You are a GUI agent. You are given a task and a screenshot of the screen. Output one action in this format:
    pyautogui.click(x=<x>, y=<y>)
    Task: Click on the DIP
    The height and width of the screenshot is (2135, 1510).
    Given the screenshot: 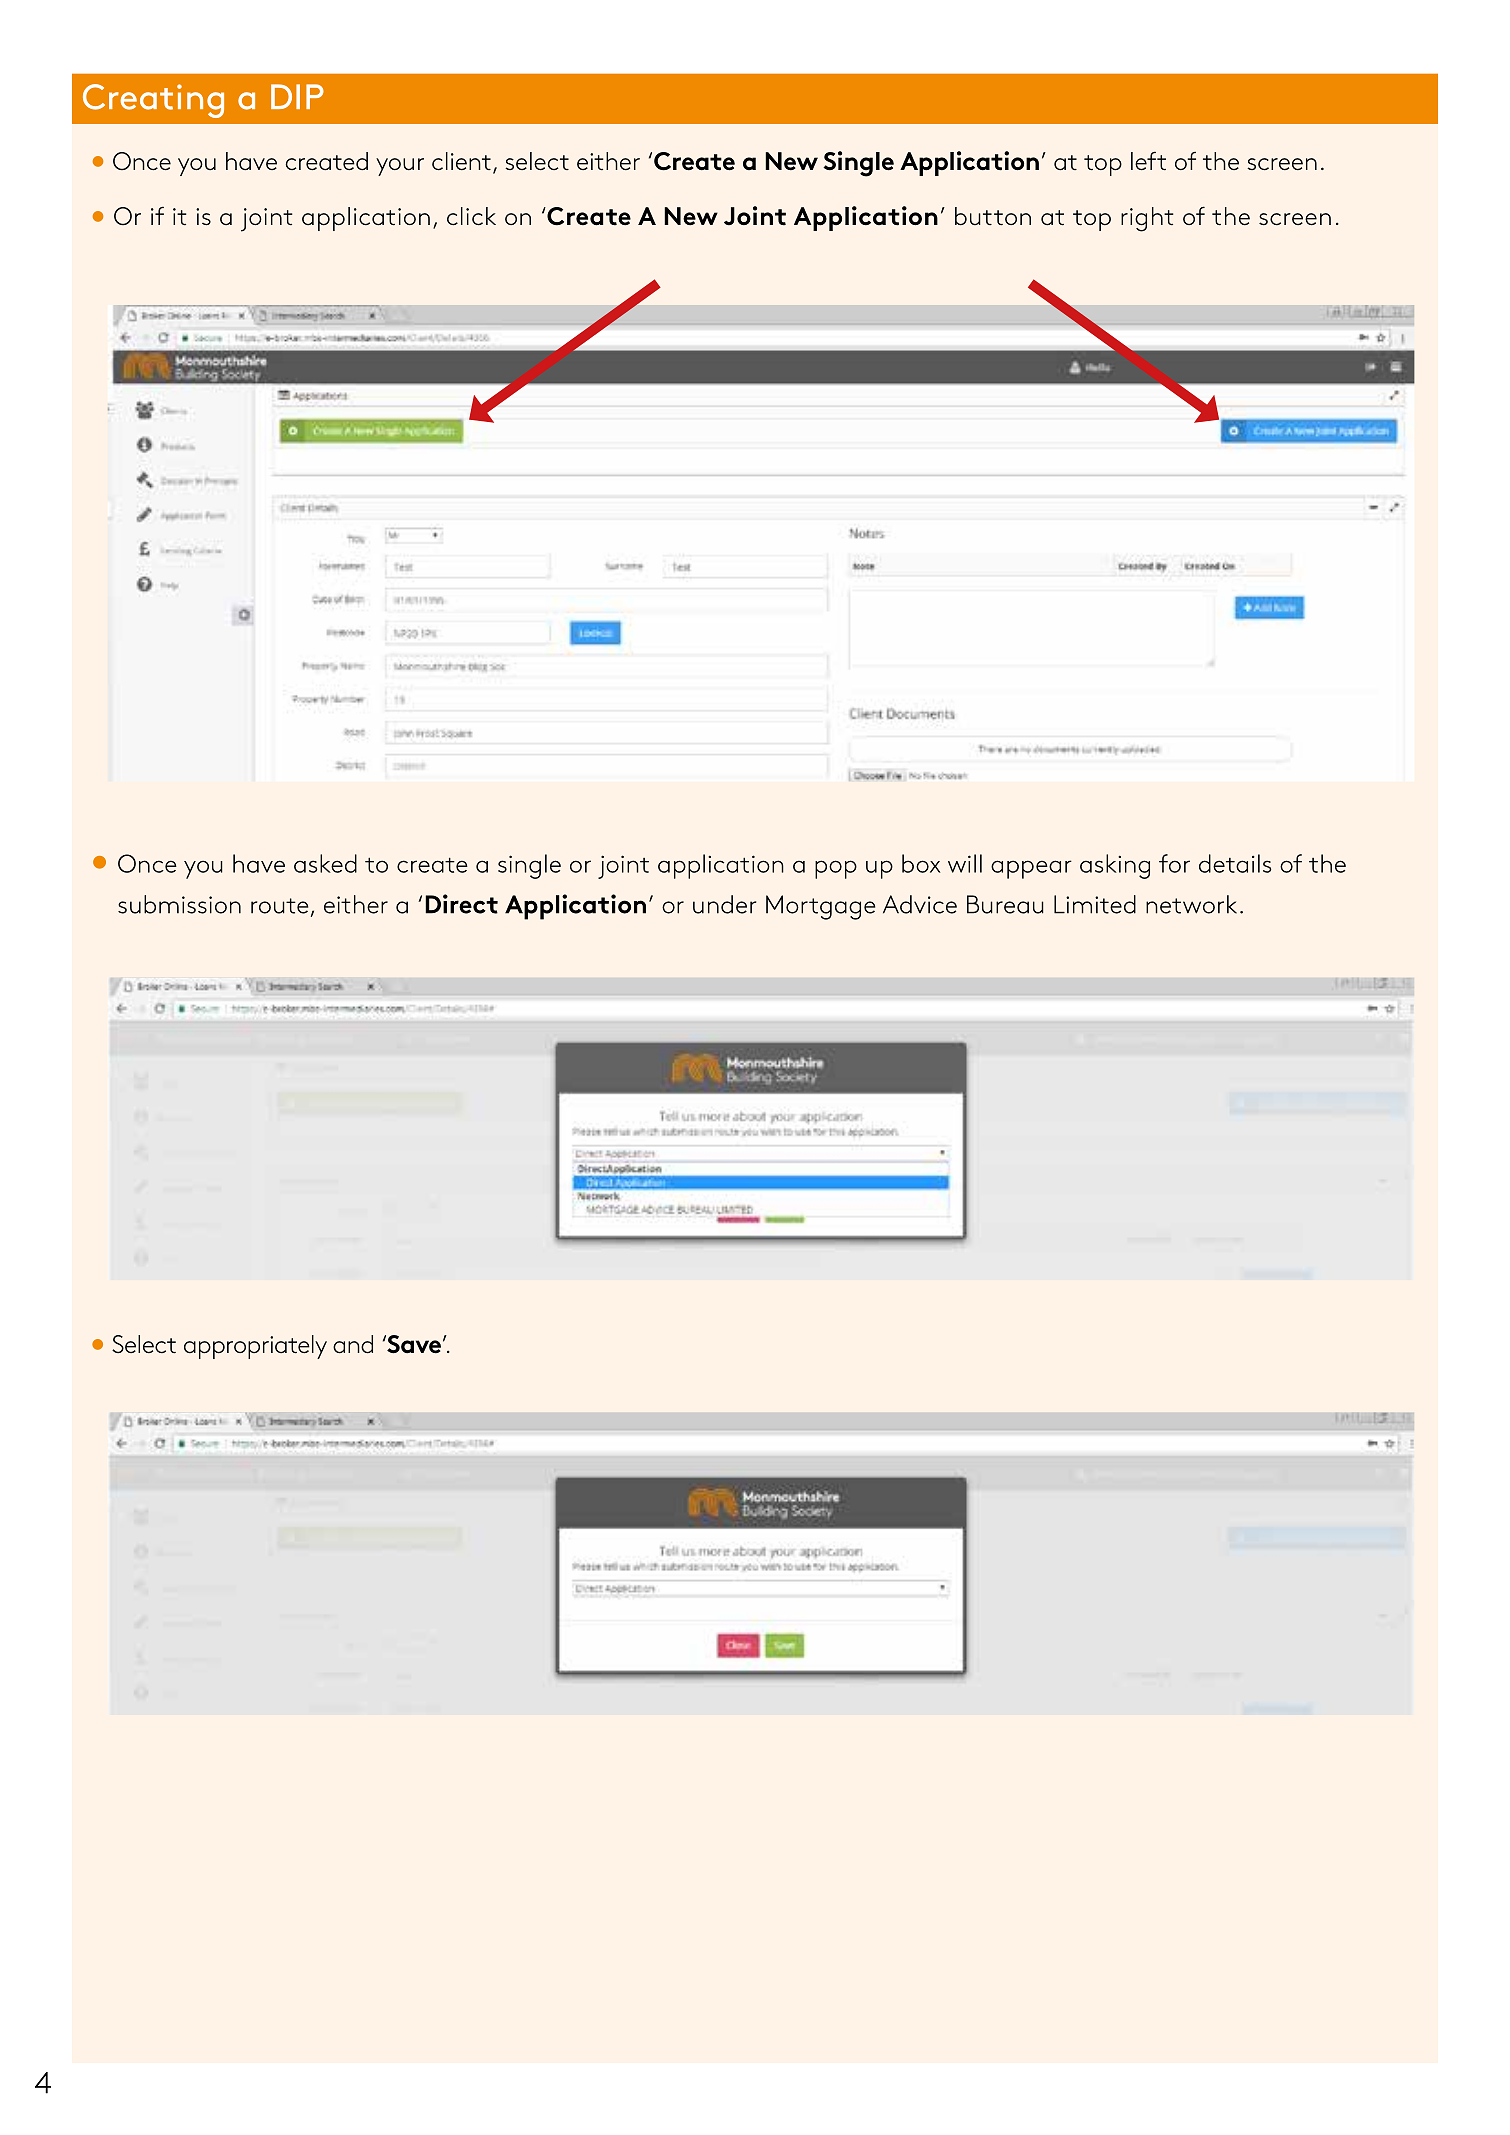 What is the action you would take?
    pyautogui.click(x=297, y=96)
